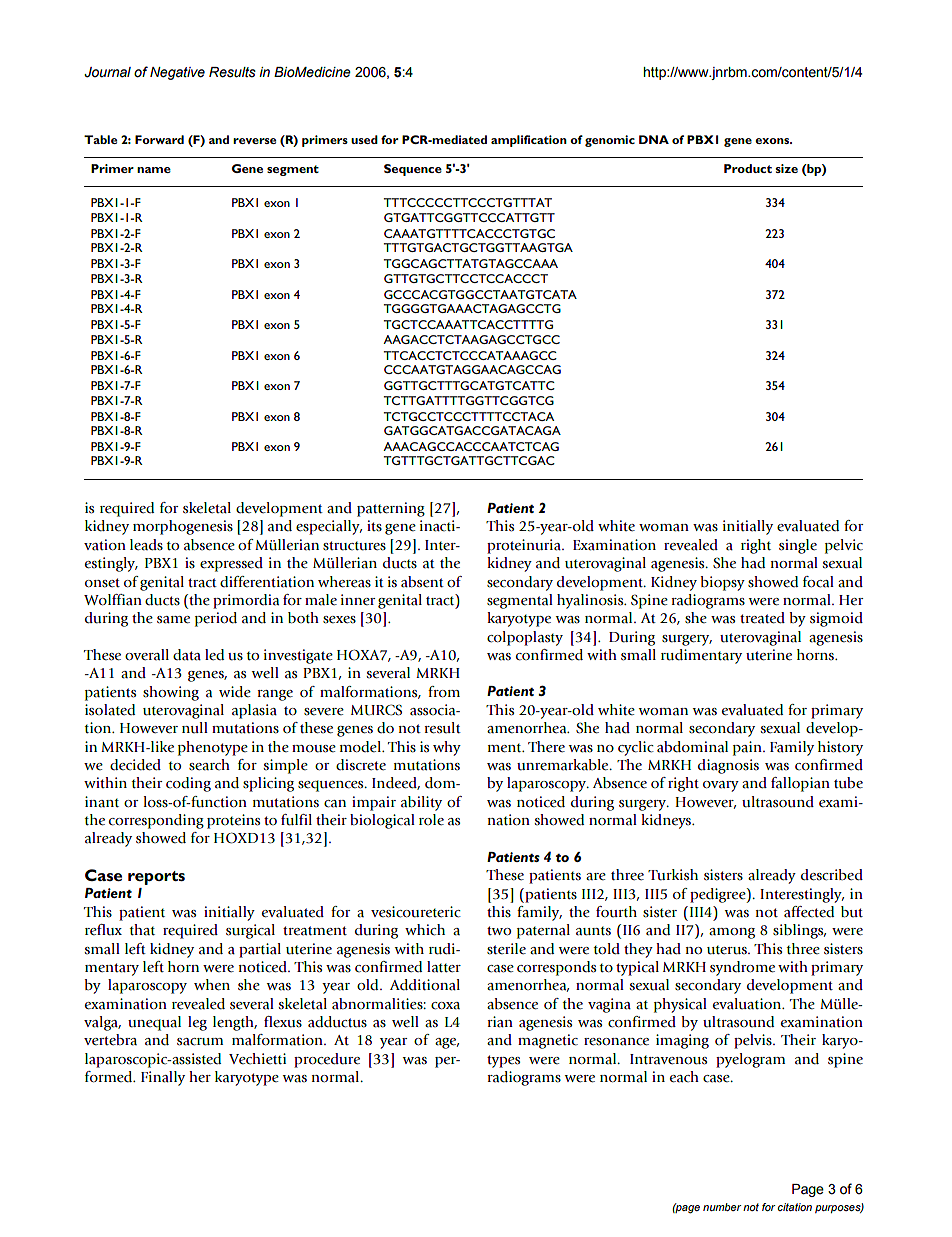  I want to click on Product, so click(748, 168).
